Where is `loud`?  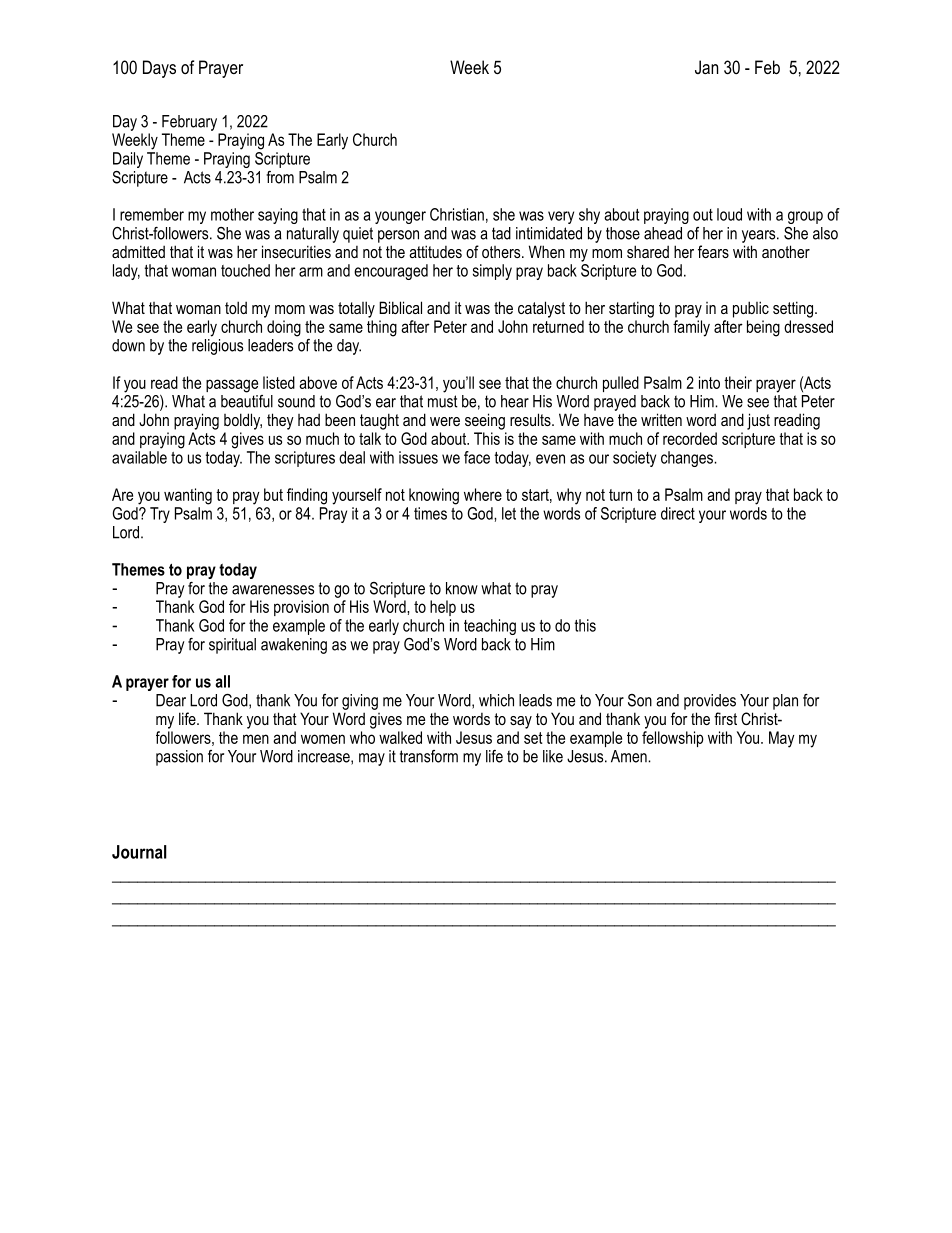 loud is located at coordinates (729, 214).
